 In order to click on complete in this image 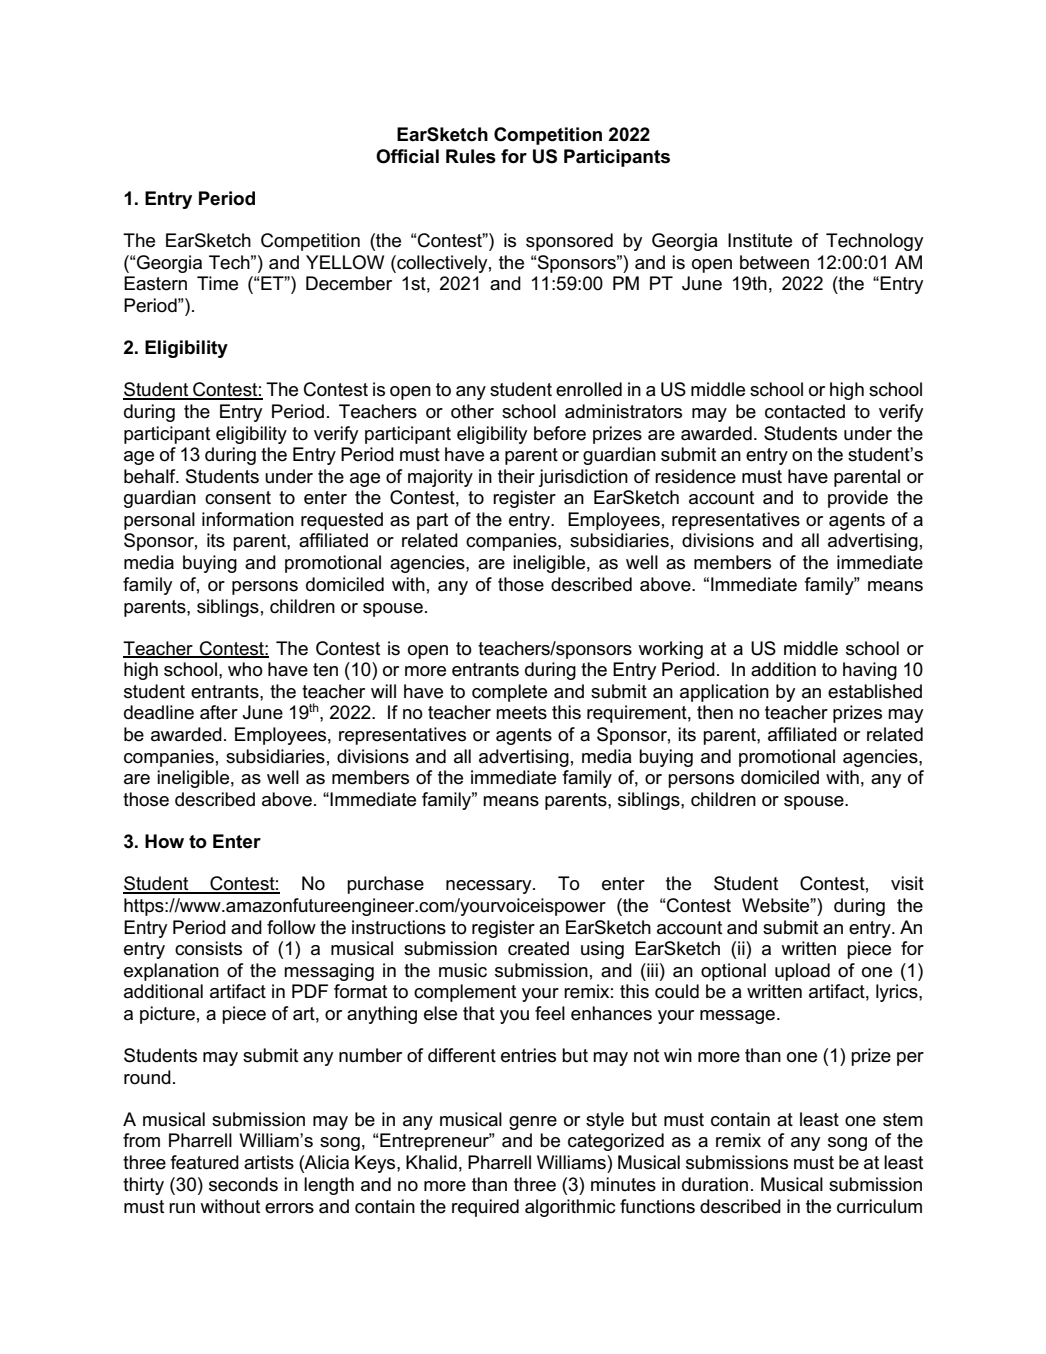, I will do `click(509, 693)`.
